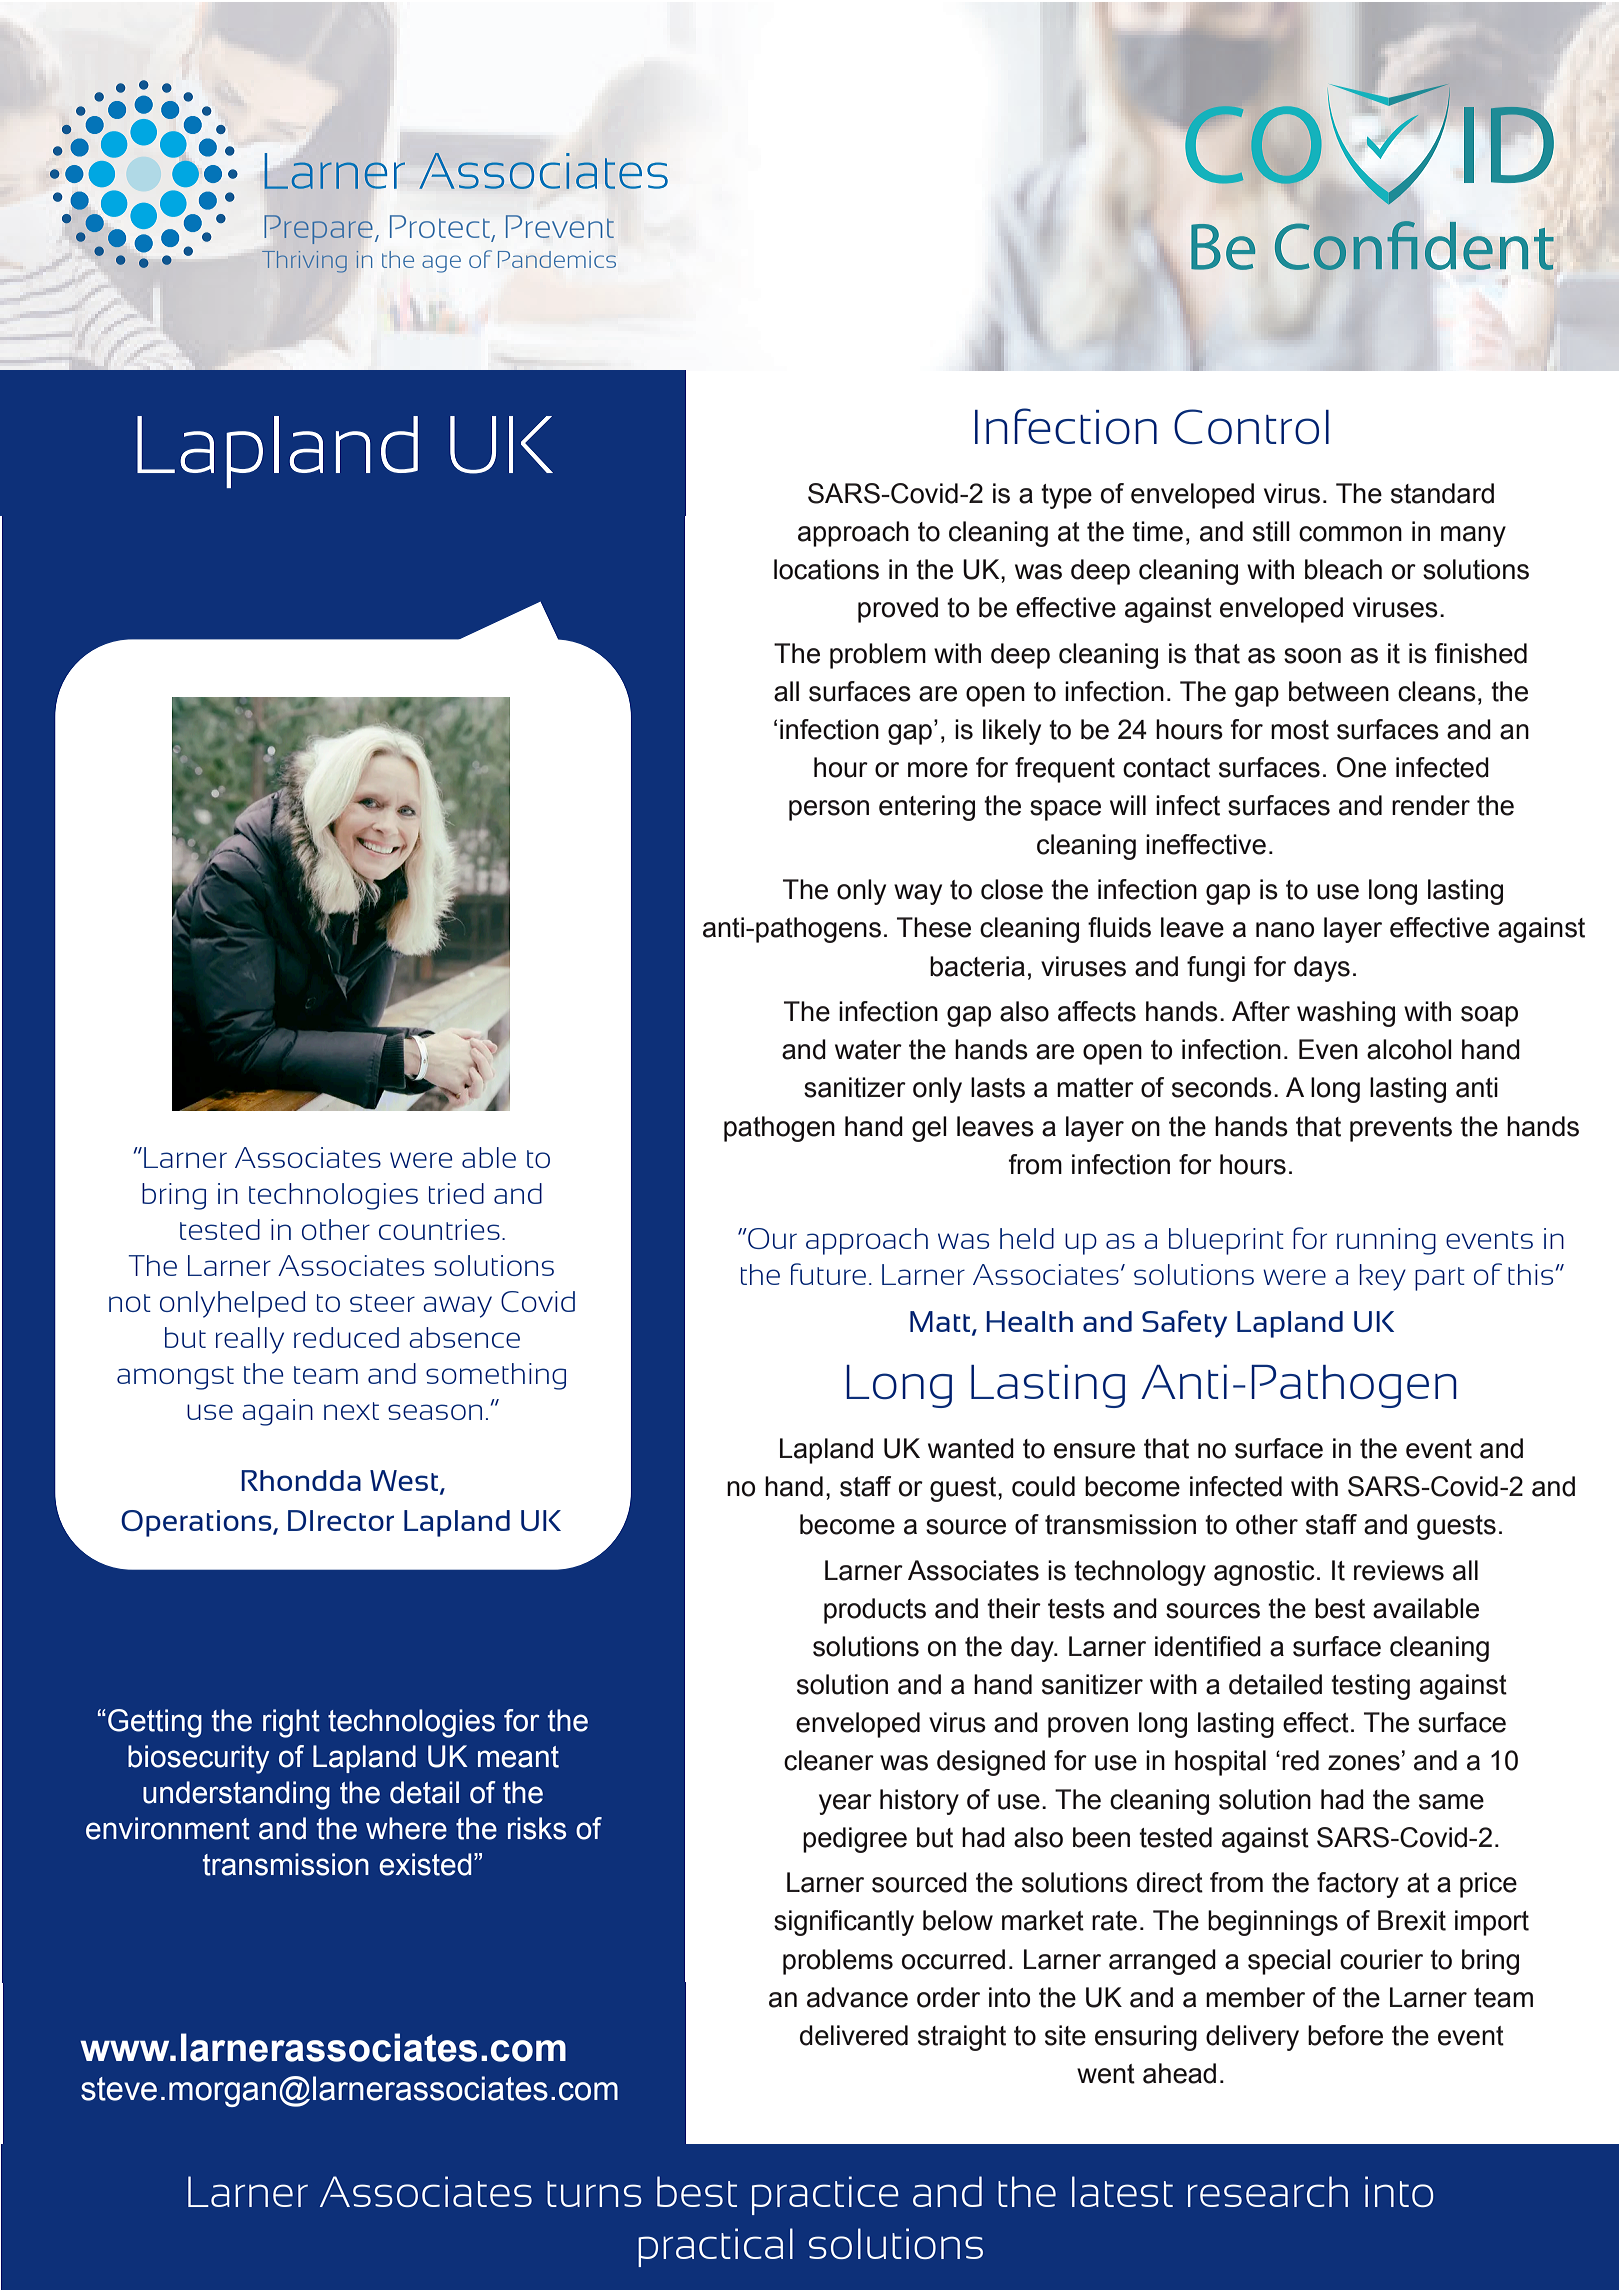  I want to click on running, so click(1386, 1241).
